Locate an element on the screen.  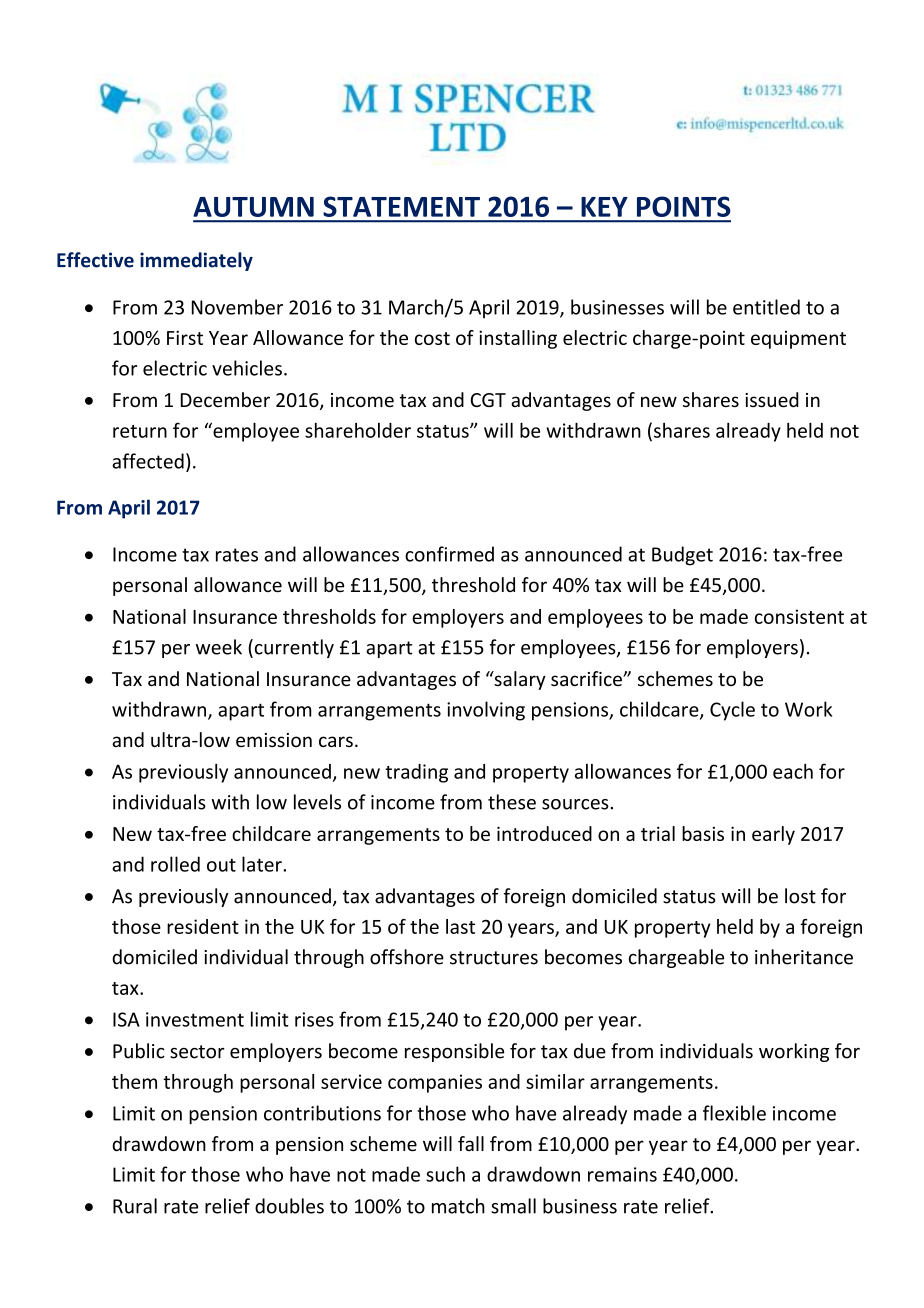
immediately is located at coordinates (196, 261).
